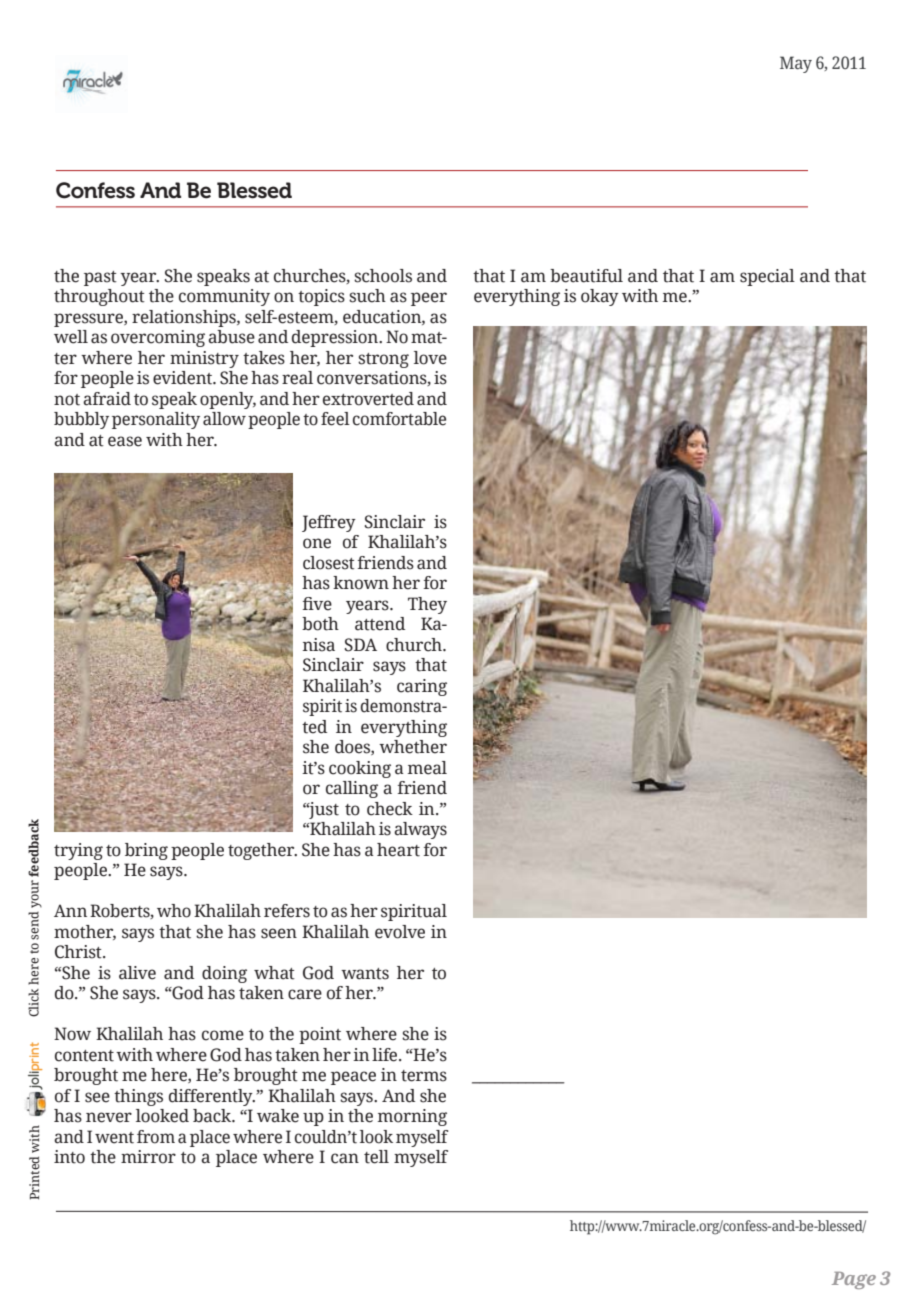 The image size is (924, 1308). Describe the element at coordinates (422, 687) in the page. I see `caring` at that location.
